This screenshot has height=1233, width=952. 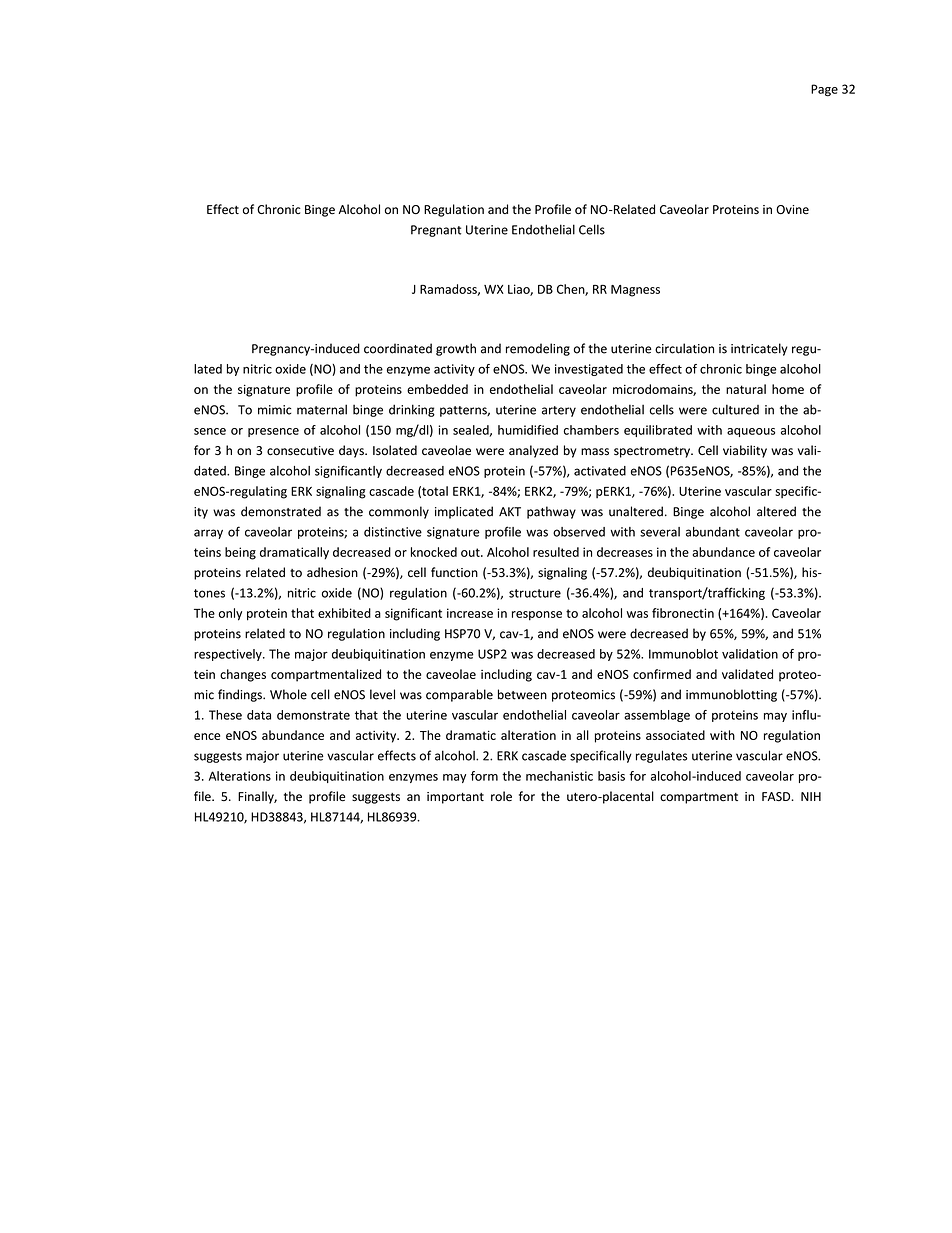 I want to click on Pregnant, so click(x=436, y=231).
